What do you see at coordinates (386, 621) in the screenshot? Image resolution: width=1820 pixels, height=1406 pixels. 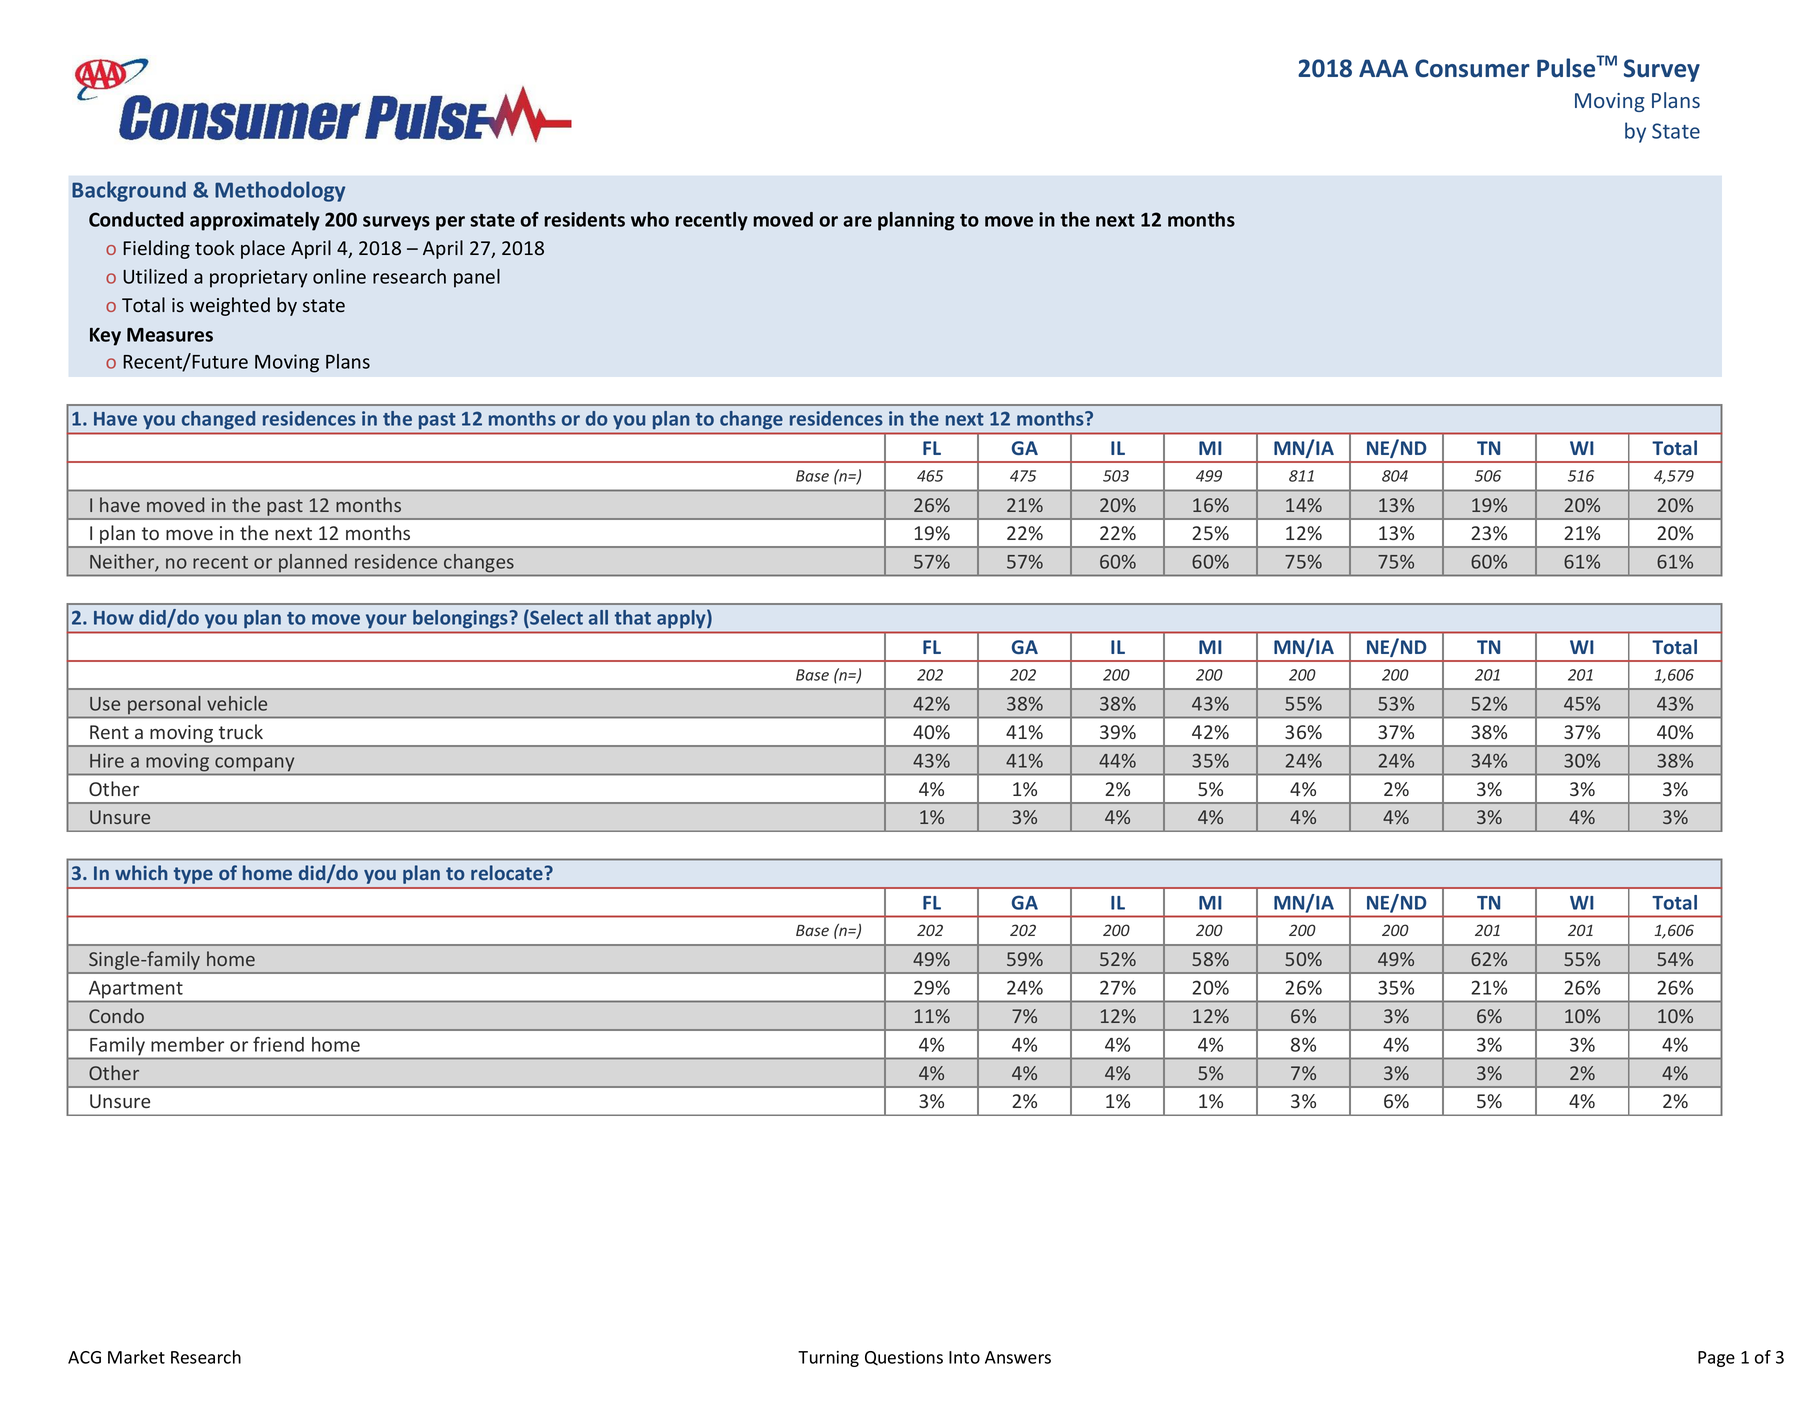 I see `your` at bounding box center [386, 621].
